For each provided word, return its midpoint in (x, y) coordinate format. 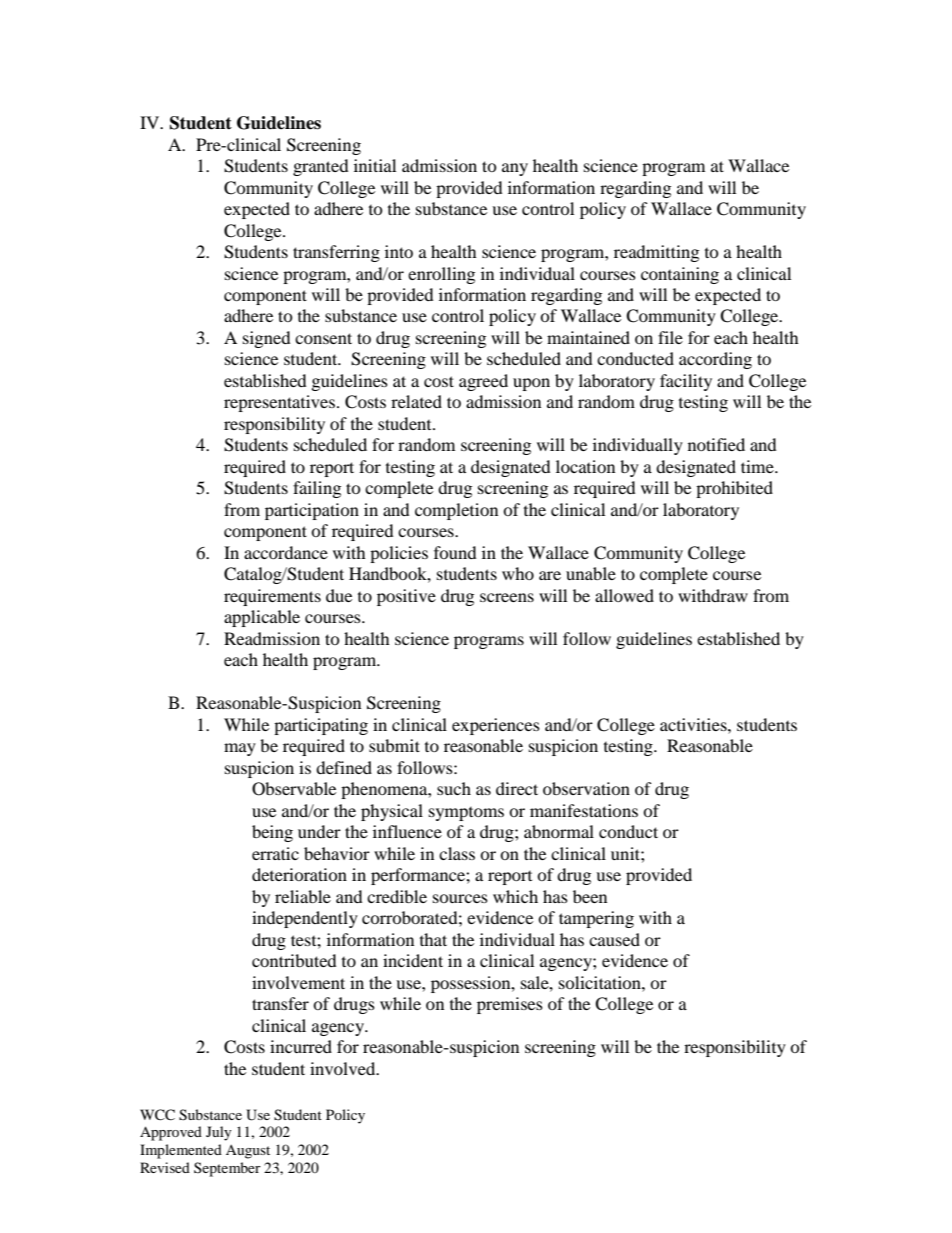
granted (321, 167)
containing (680, 275)
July (219, 1133)
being (272, 833)
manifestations (584, 810)
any (515, 169)
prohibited (734, 489)
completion (456, 511)
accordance (286, 552)
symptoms (466, 814)
